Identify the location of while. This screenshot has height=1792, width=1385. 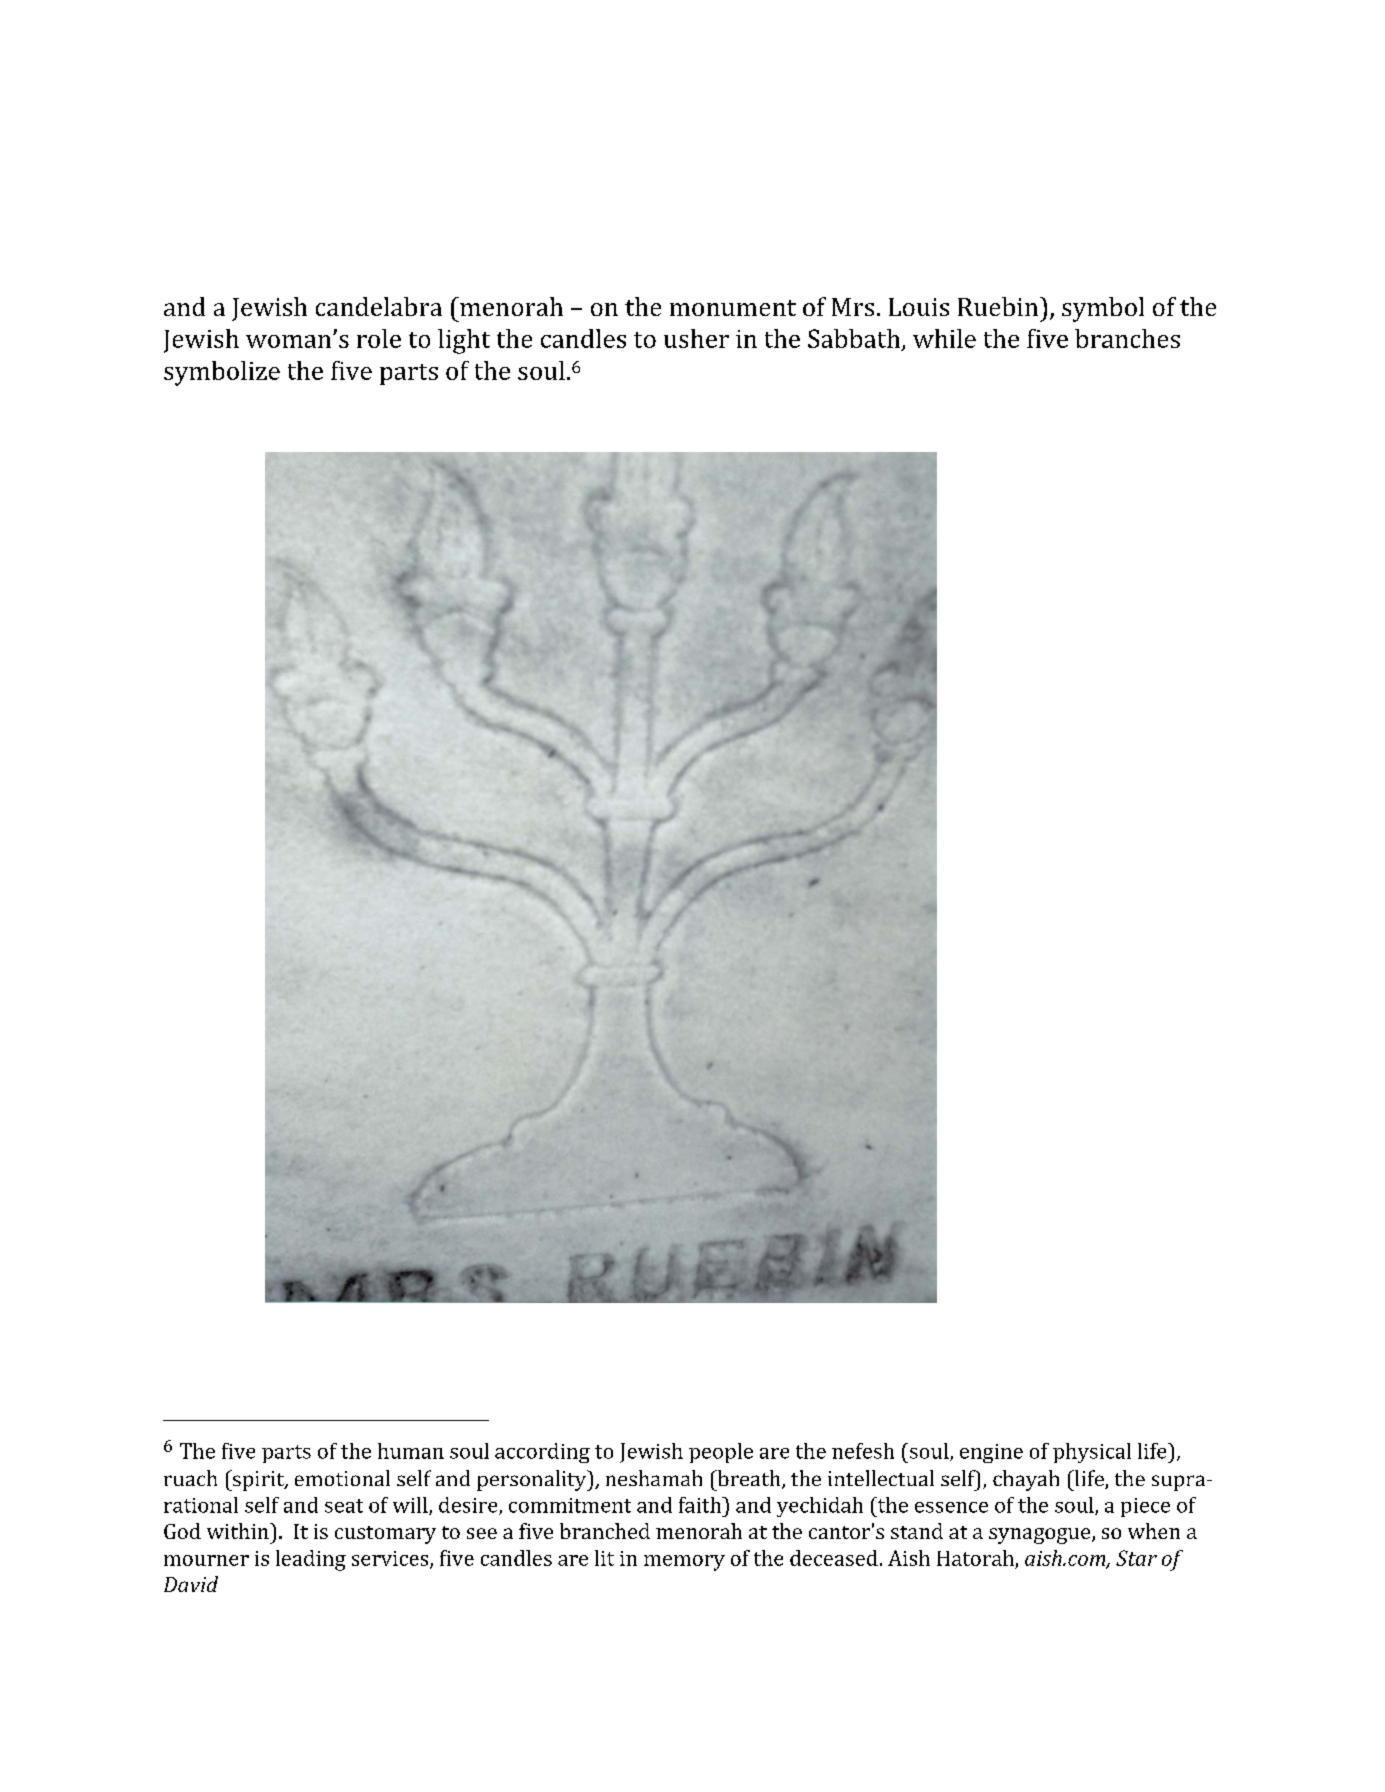
(944, 338).
